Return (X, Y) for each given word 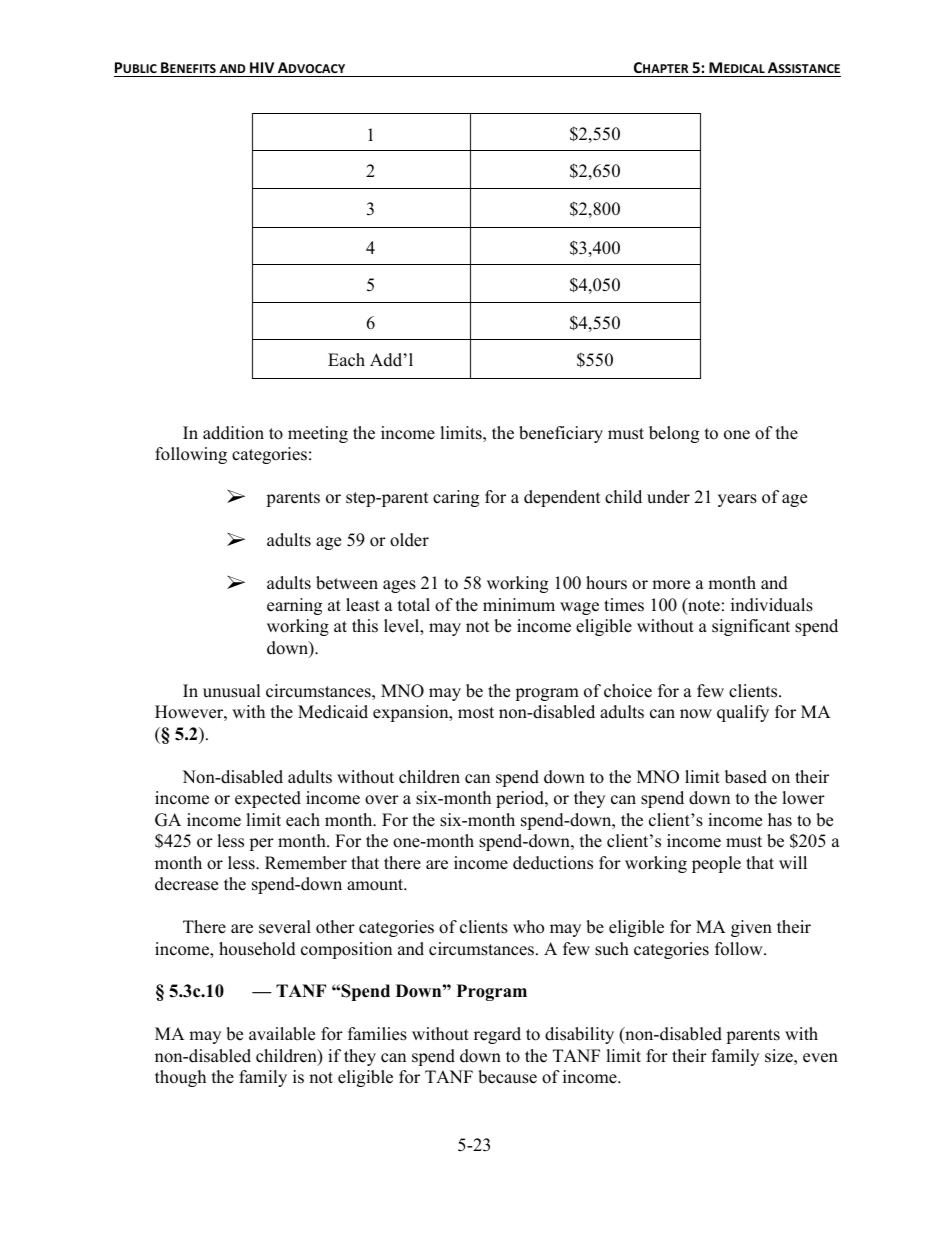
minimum (519, 605)
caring (456, 498)
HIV (262, 67)
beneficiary (561, 434)
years (737, 500)
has (780, 820)
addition (233, 433)
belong (674, 434)
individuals (772, 605)
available (282, 1034)
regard (497, 1035)
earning (294, 606)
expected (268, 799)
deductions (553, 863)
